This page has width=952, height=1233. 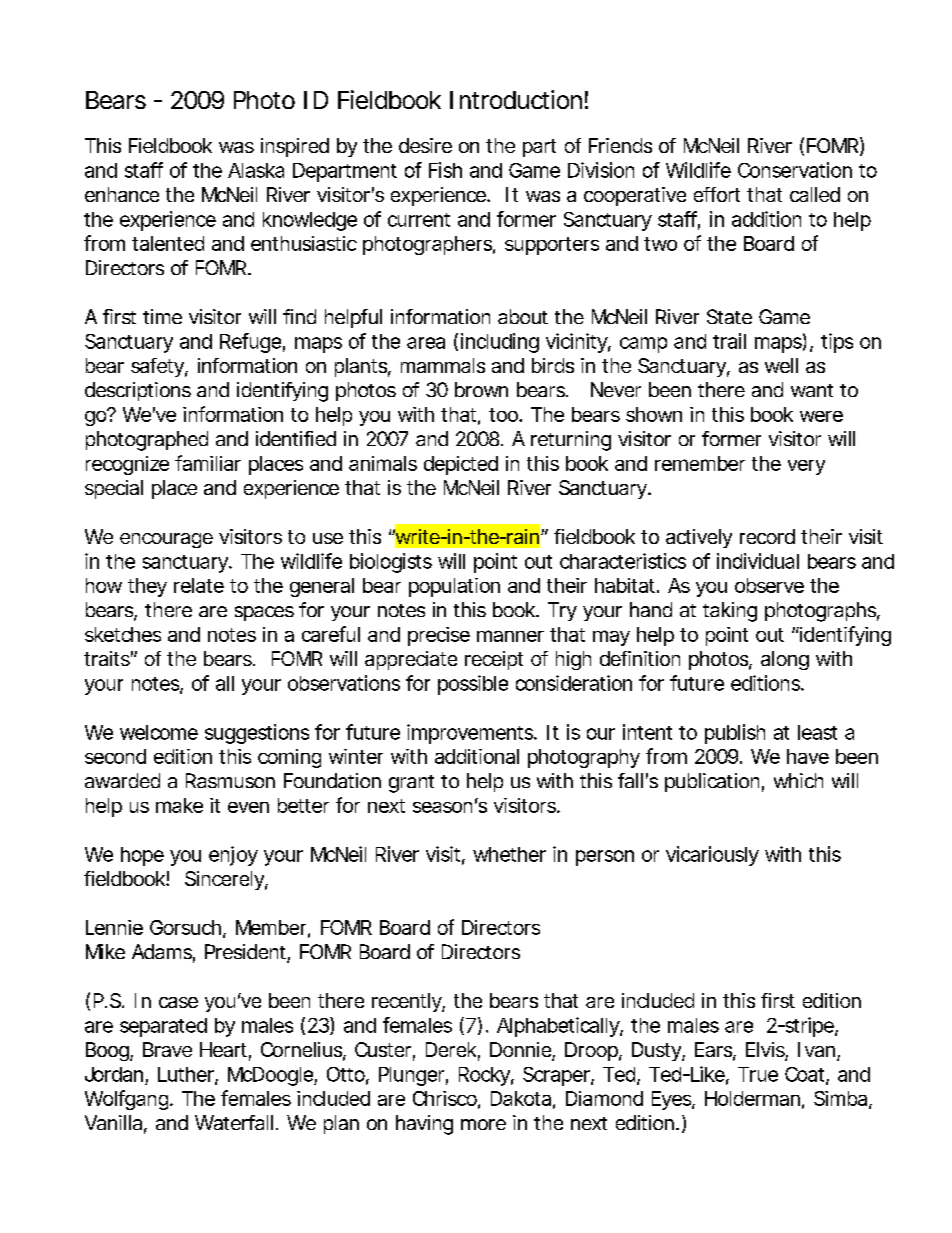 I want to click on descriptions, so click(x=138, y=391).
